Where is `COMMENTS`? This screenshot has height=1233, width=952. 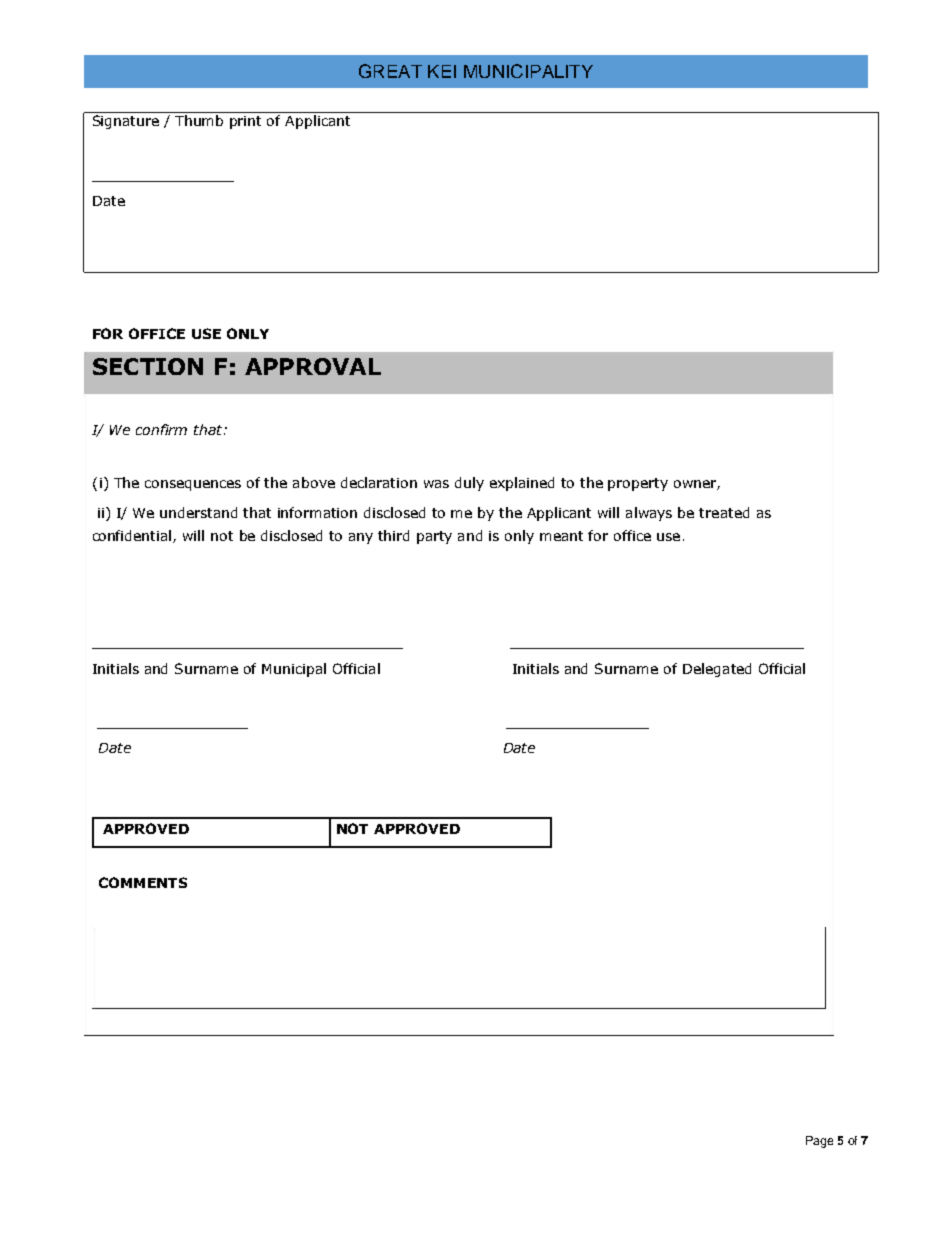 COMMENTS is located at coordinates (143, 882).
